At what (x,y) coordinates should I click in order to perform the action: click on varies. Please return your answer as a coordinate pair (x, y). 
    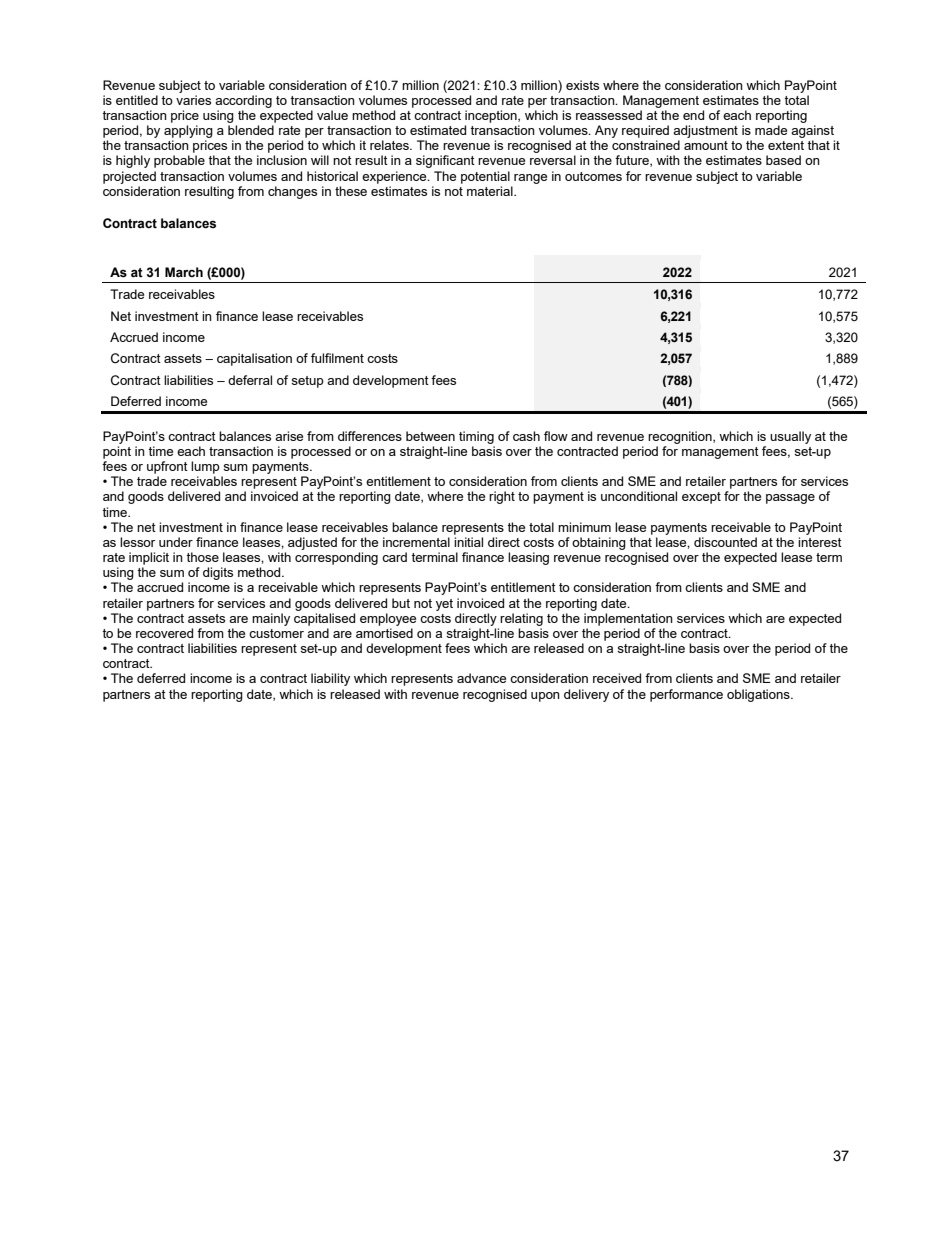
    Looking at the image, I should click on (193, 100).
